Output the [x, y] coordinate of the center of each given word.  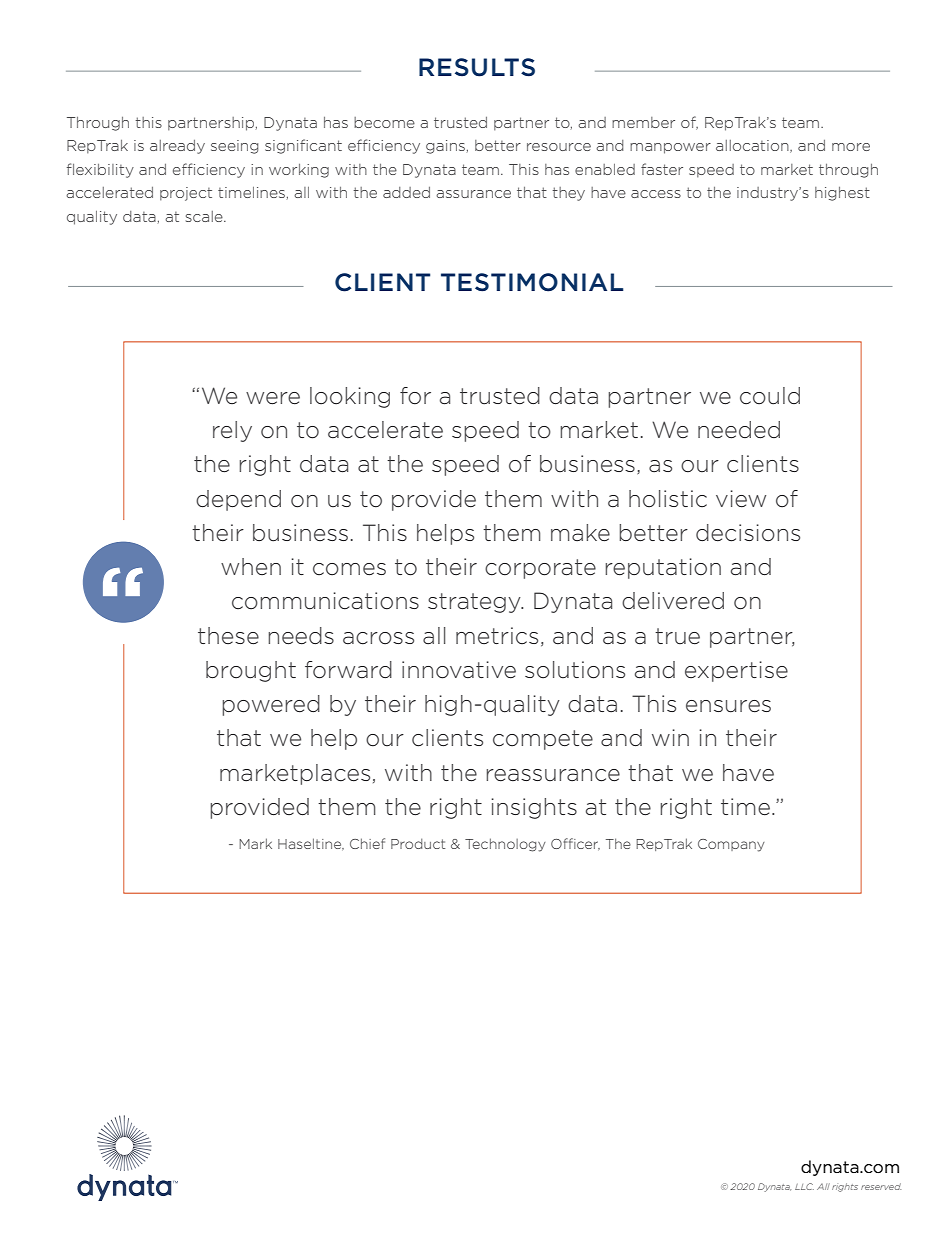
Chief [367, 843]
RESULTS [477, 67]
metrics [497, 636]
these [228, 636]
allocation [753, 146]
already [177, 147]
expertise [736, 671]
